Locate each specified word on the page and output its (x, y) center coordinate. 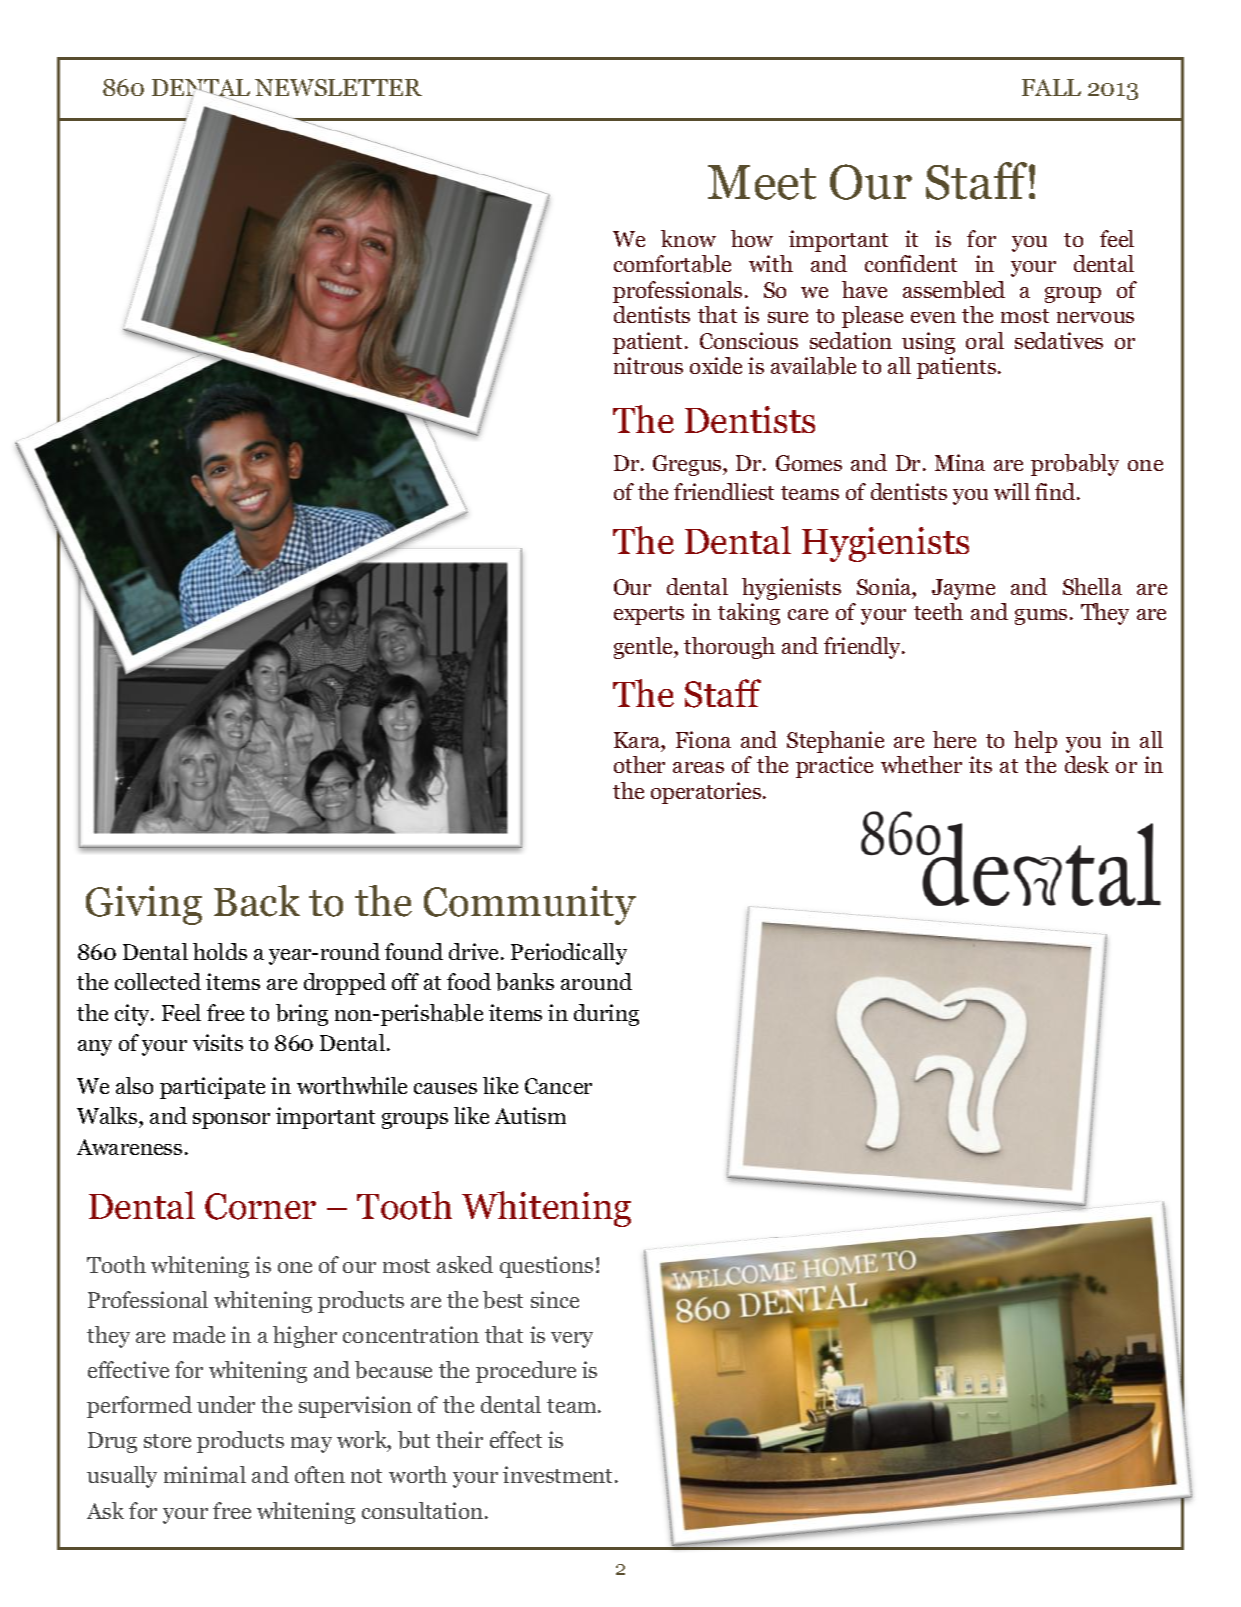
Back (257, 901)
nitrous (648, 365)
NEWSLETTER (338, 87)
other (639, 764)
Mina (960, 462)
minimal (205, 1474)
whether (921, 764)
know (688, 238)
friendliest (724, 491)
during (606, 1015)
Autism (530, 1115)
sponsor (231, 1121)
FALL (1051, 87)
